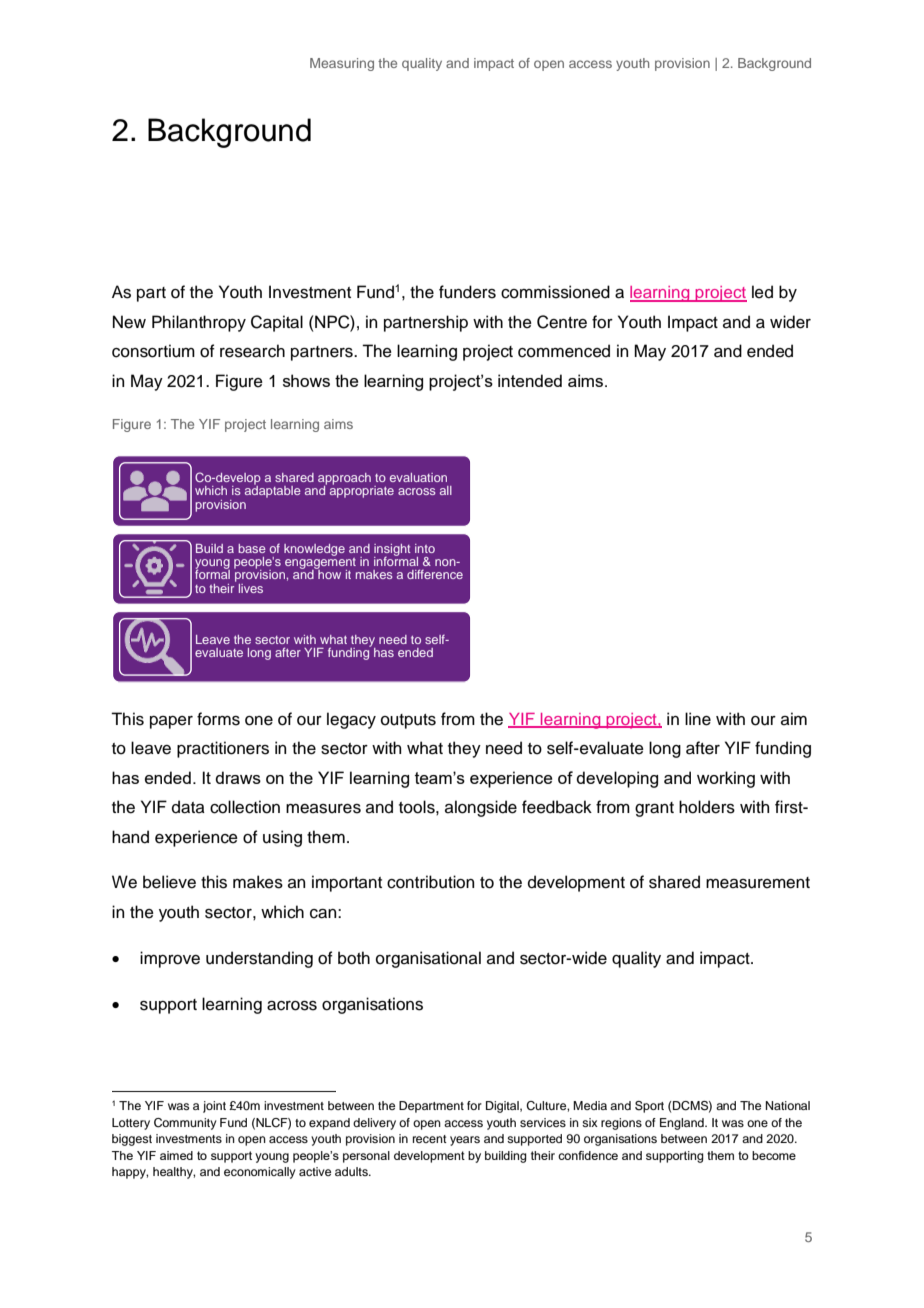 Image resolution: width=924 pixels, height=1308 pixels. Describe the element at coordinates (199, 323) in the screenshot. I see `Philanthropy` at that location.
